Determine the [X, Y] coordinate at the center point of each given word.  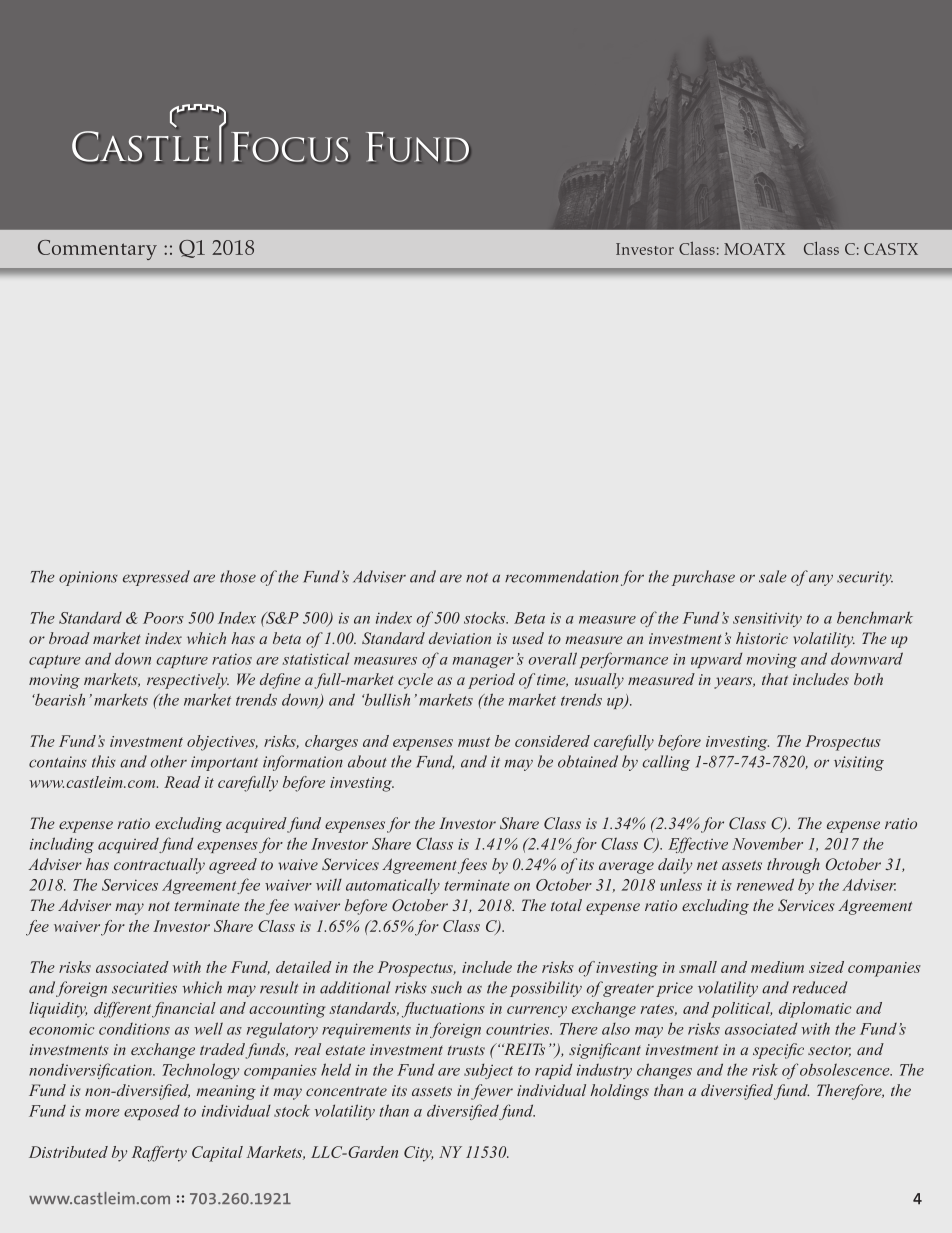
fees [472, 866]
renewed [765, 884]
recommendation [562, 576]
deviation [460, 638]
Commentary [97, 250]
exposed [152, 1112]
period [491, 681]
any [821, 580]
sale [772, 576]
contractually [159, 866]
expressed [156, 578]
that [775, 679]
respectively [188, 681]
